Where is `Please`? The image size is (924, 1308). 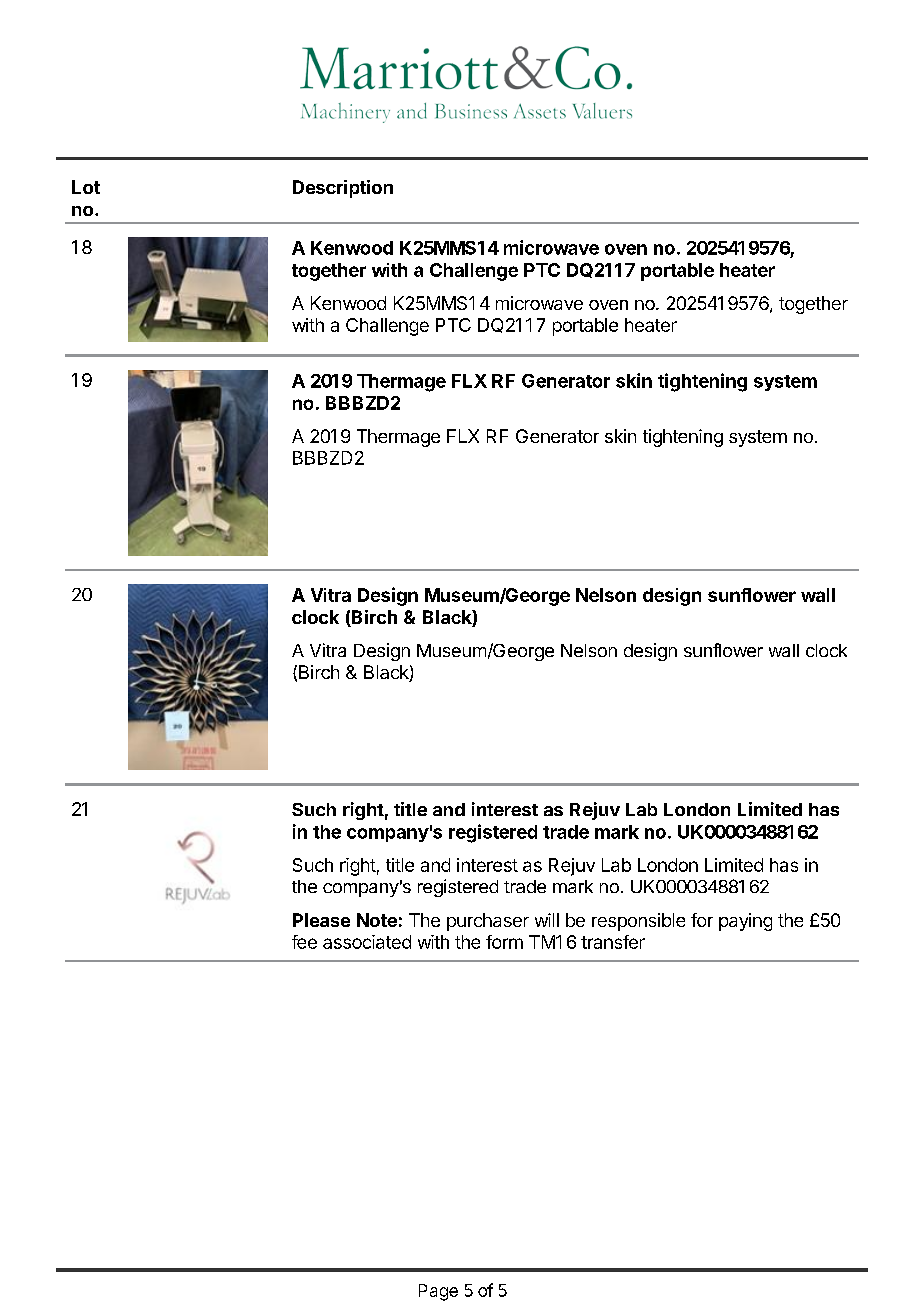 Please is located at coordinates (321, 920).
